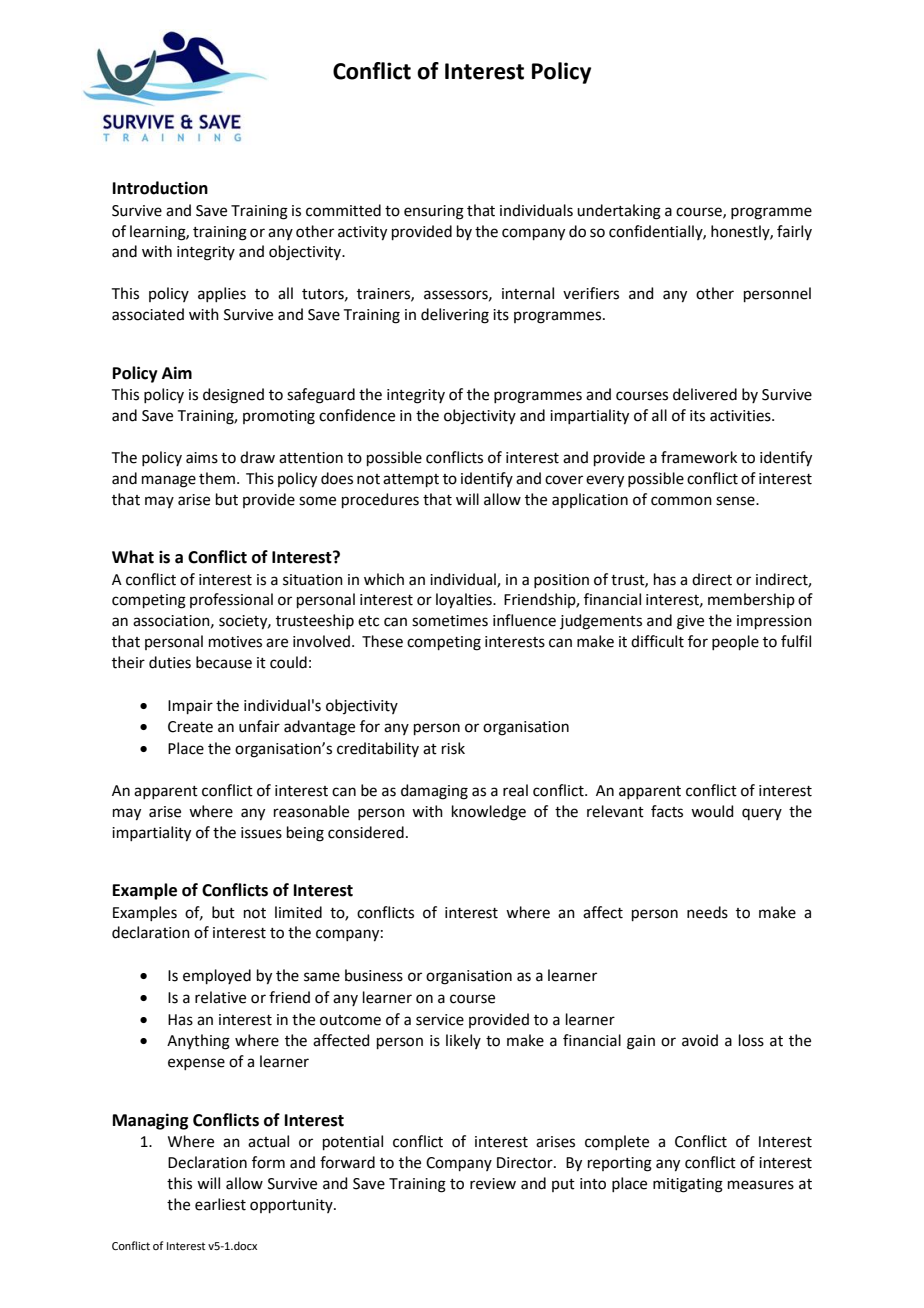  I want to click on framework, so click(699, 457).
